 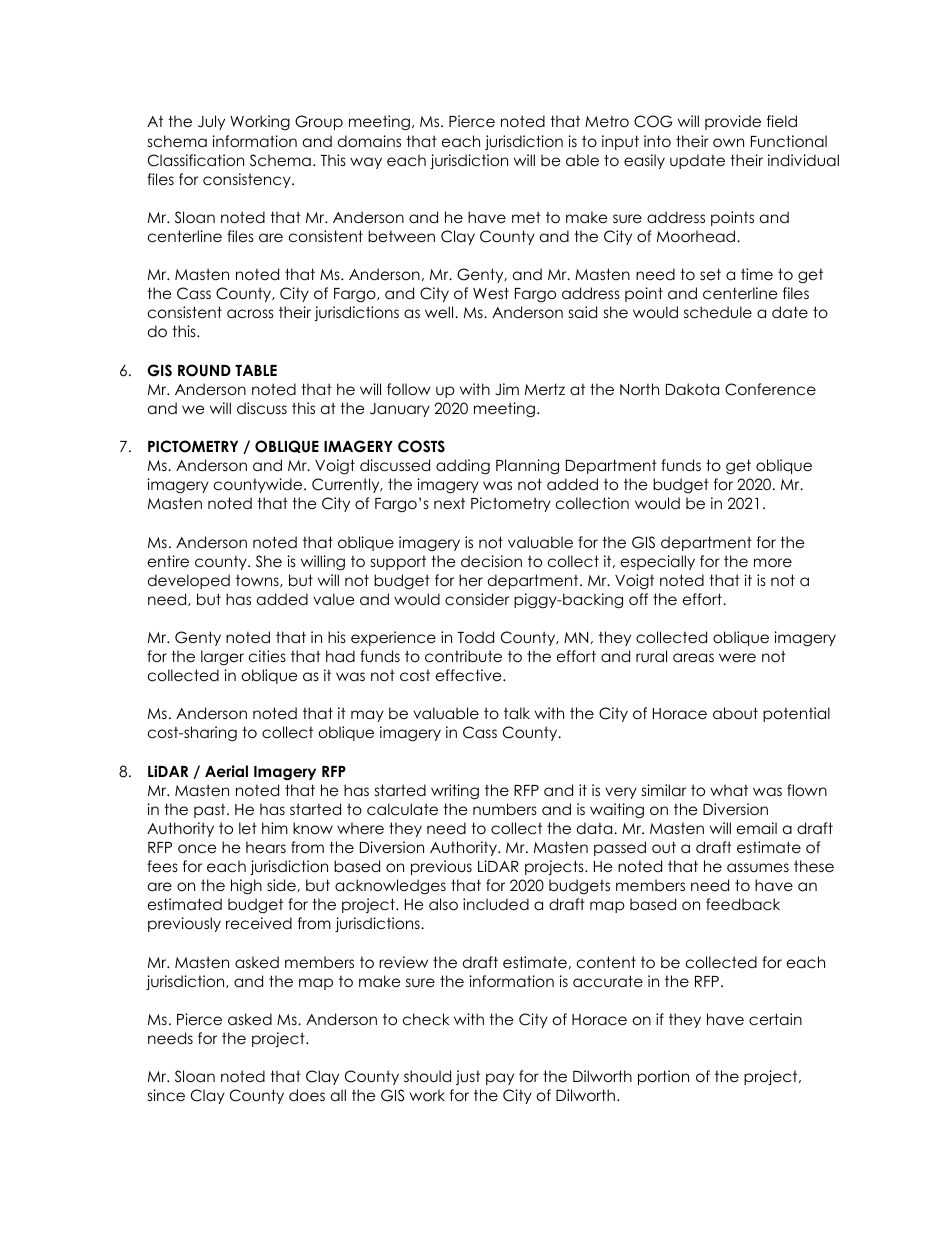 I want to click on consistency, so click(x=248, y=180).
